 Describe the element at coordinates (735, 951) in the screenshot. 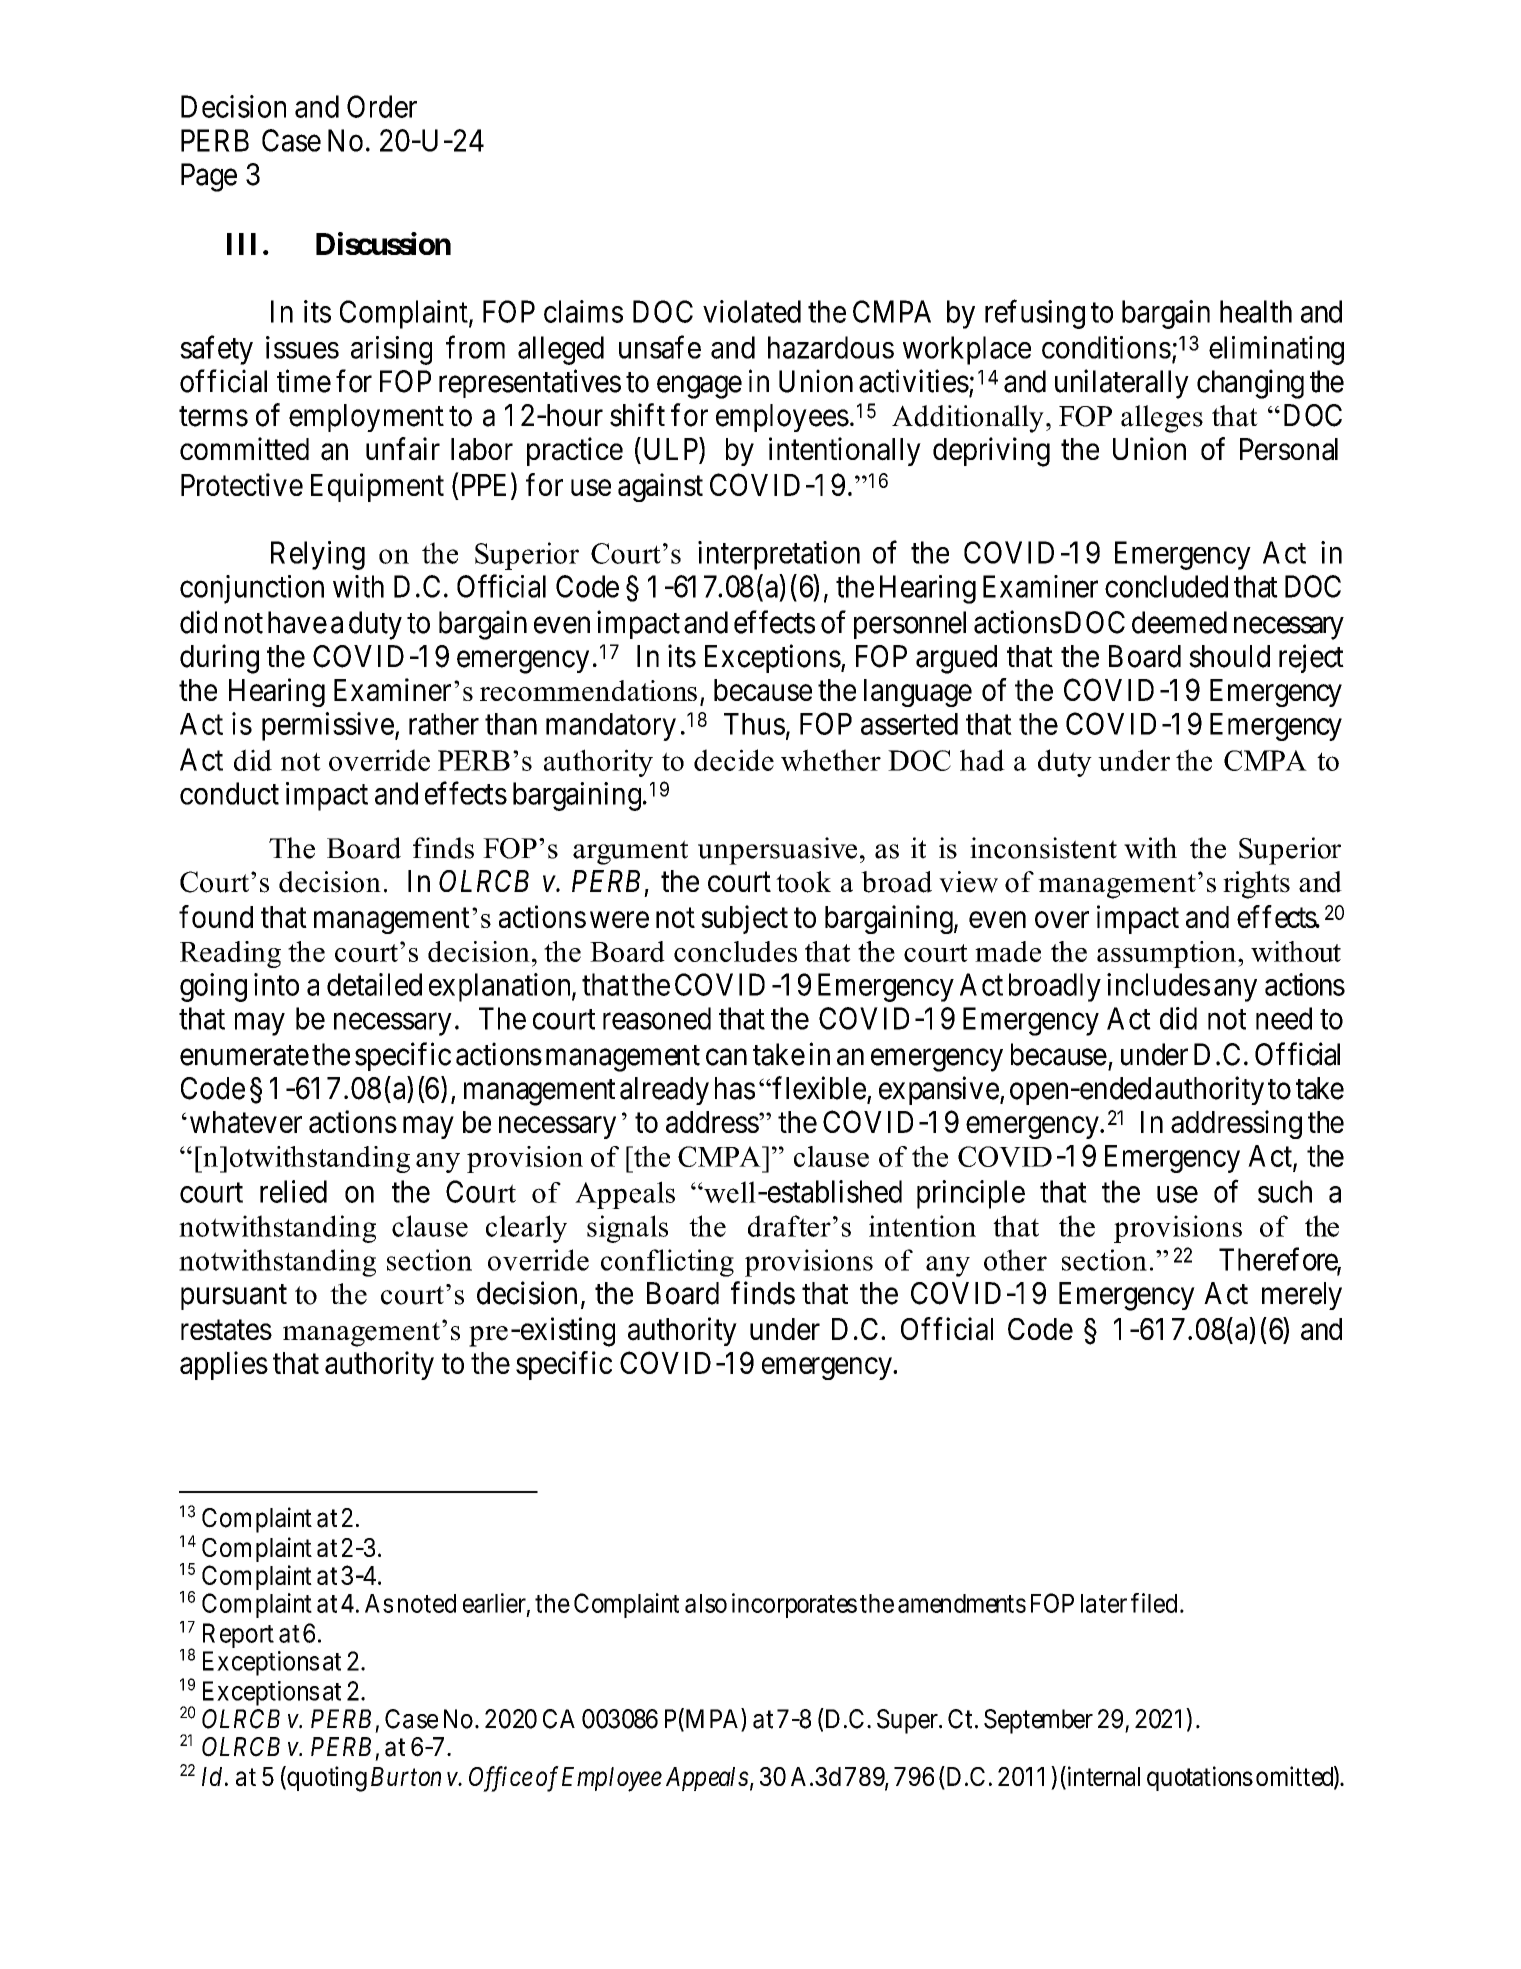

I see `concludes` at that location.
